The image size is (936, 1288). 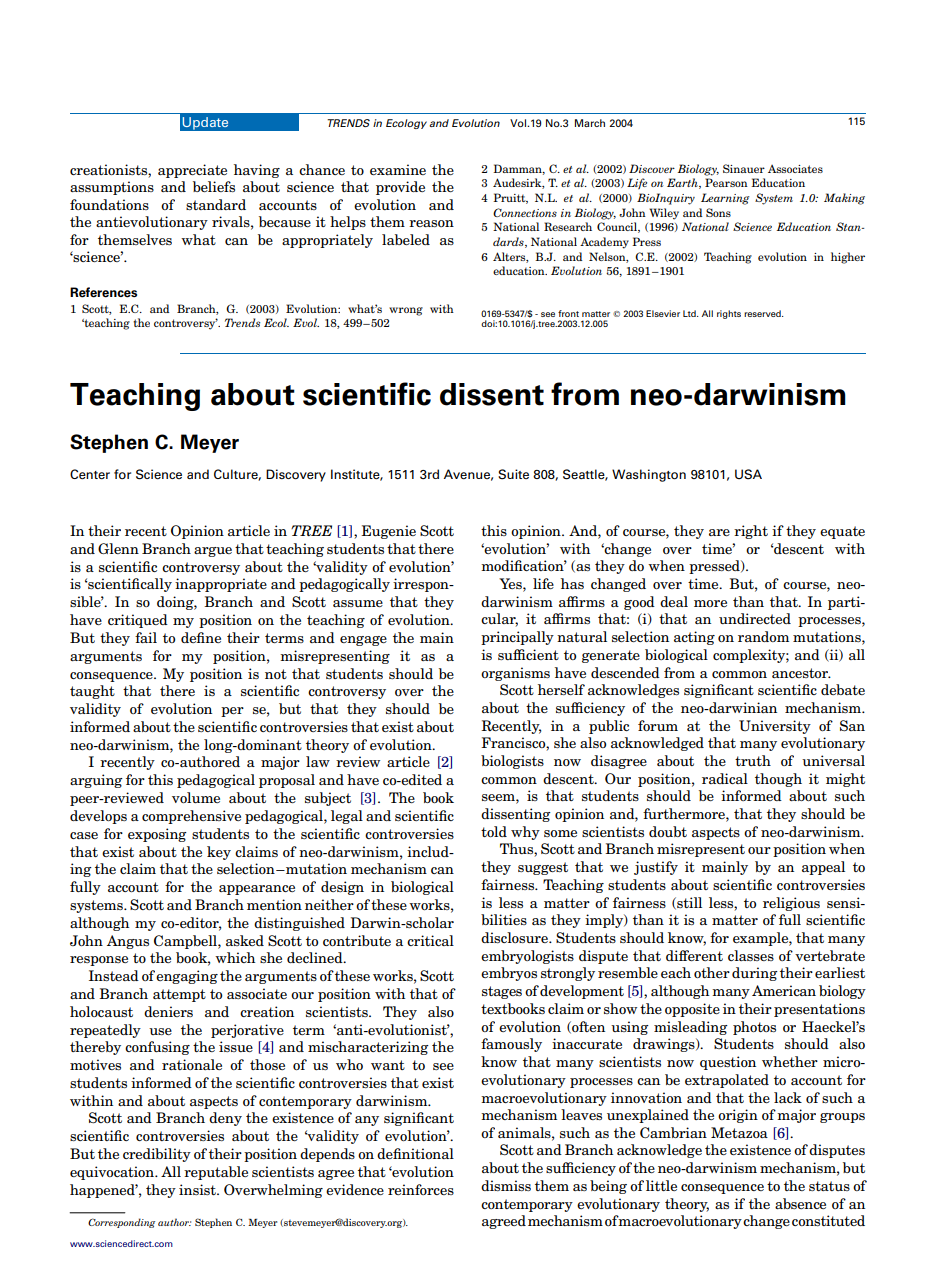 I want to click on dismiss, so click(x=506, y=1185).
